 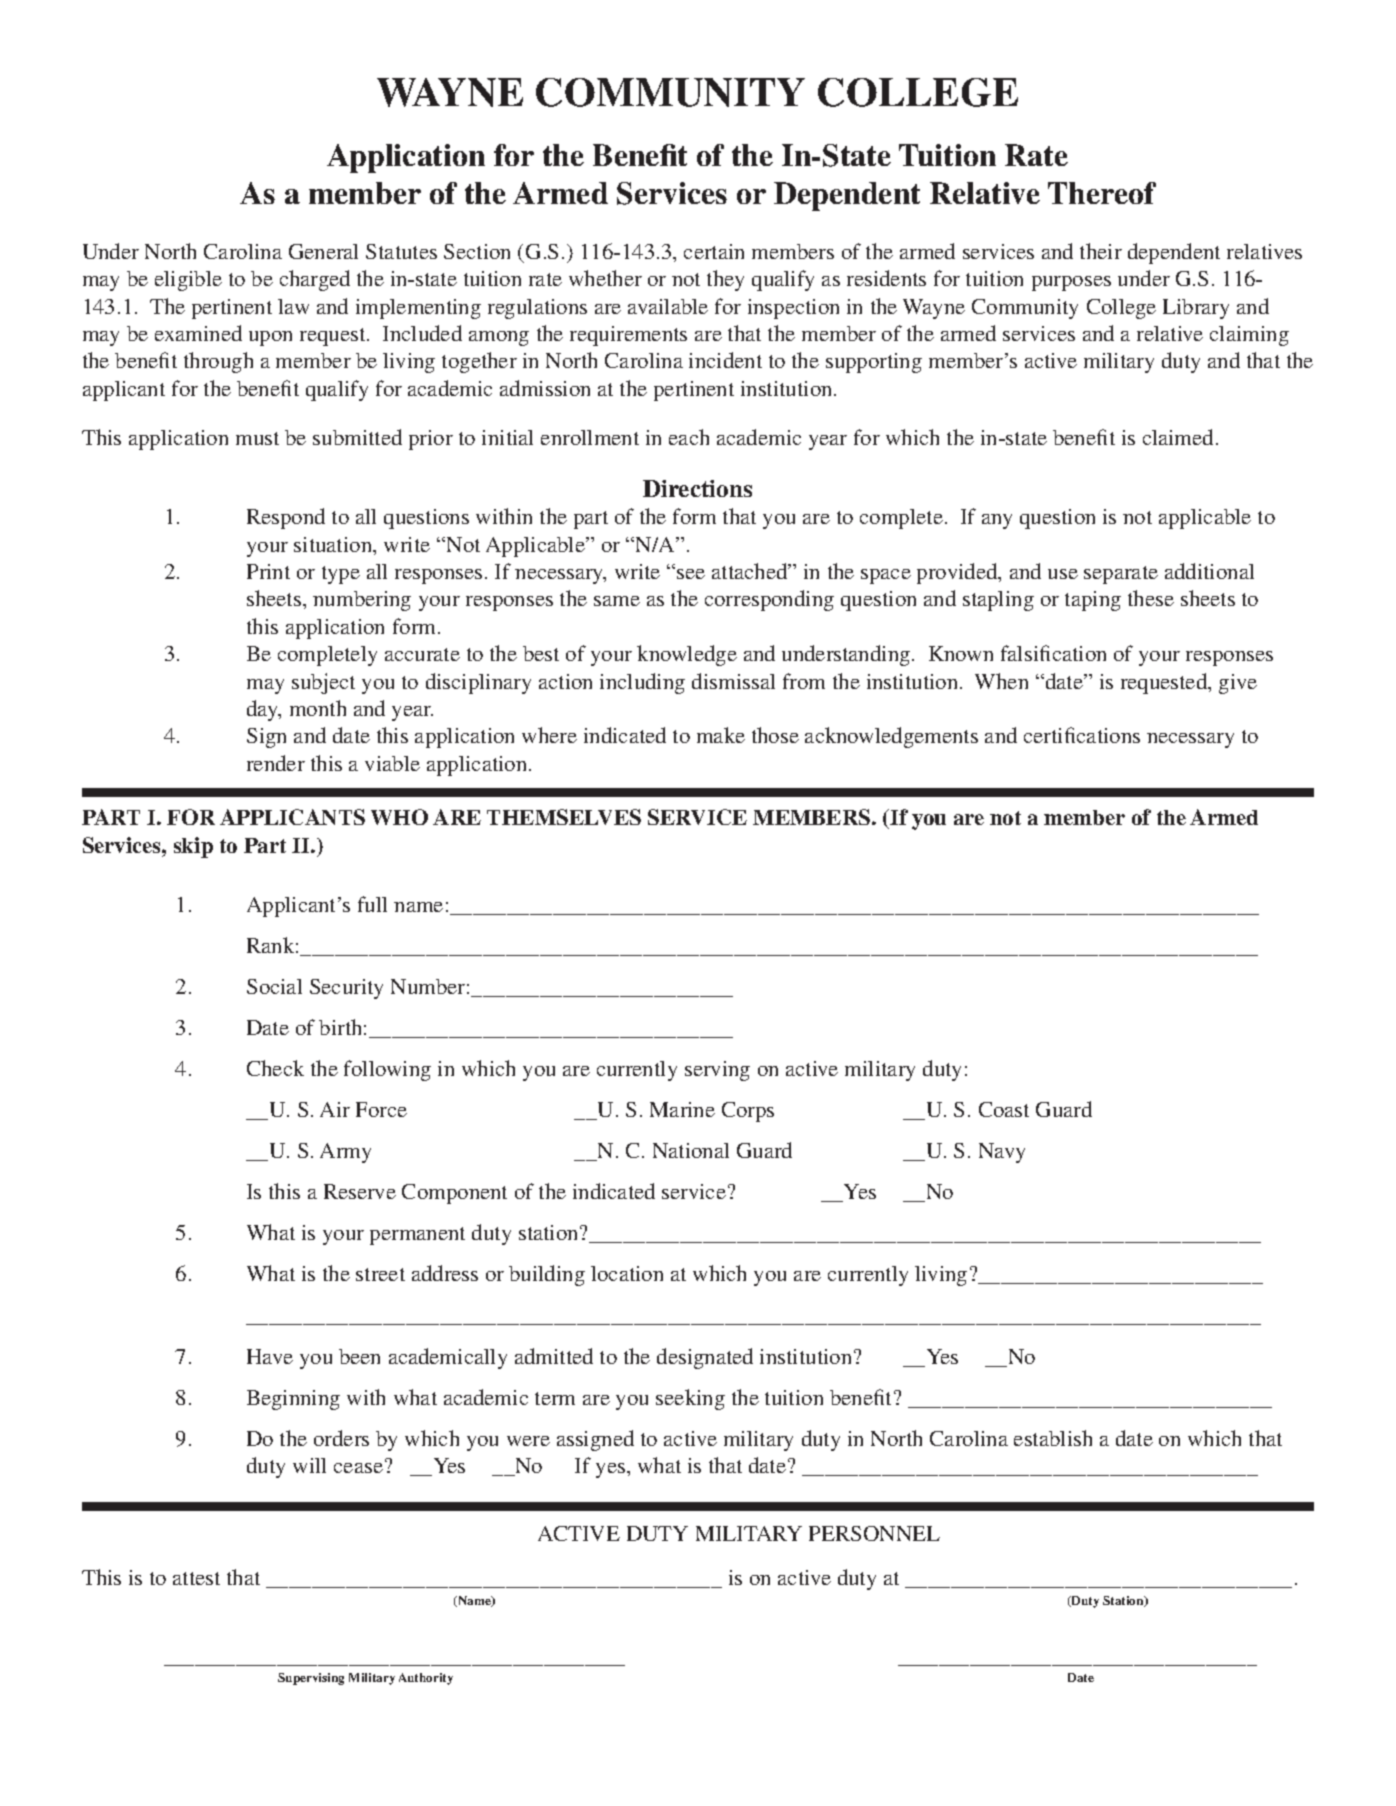 What do you see at coordinates (751, 571) in the screenshot?
I see `attached` at bounding box center [751, 571].
